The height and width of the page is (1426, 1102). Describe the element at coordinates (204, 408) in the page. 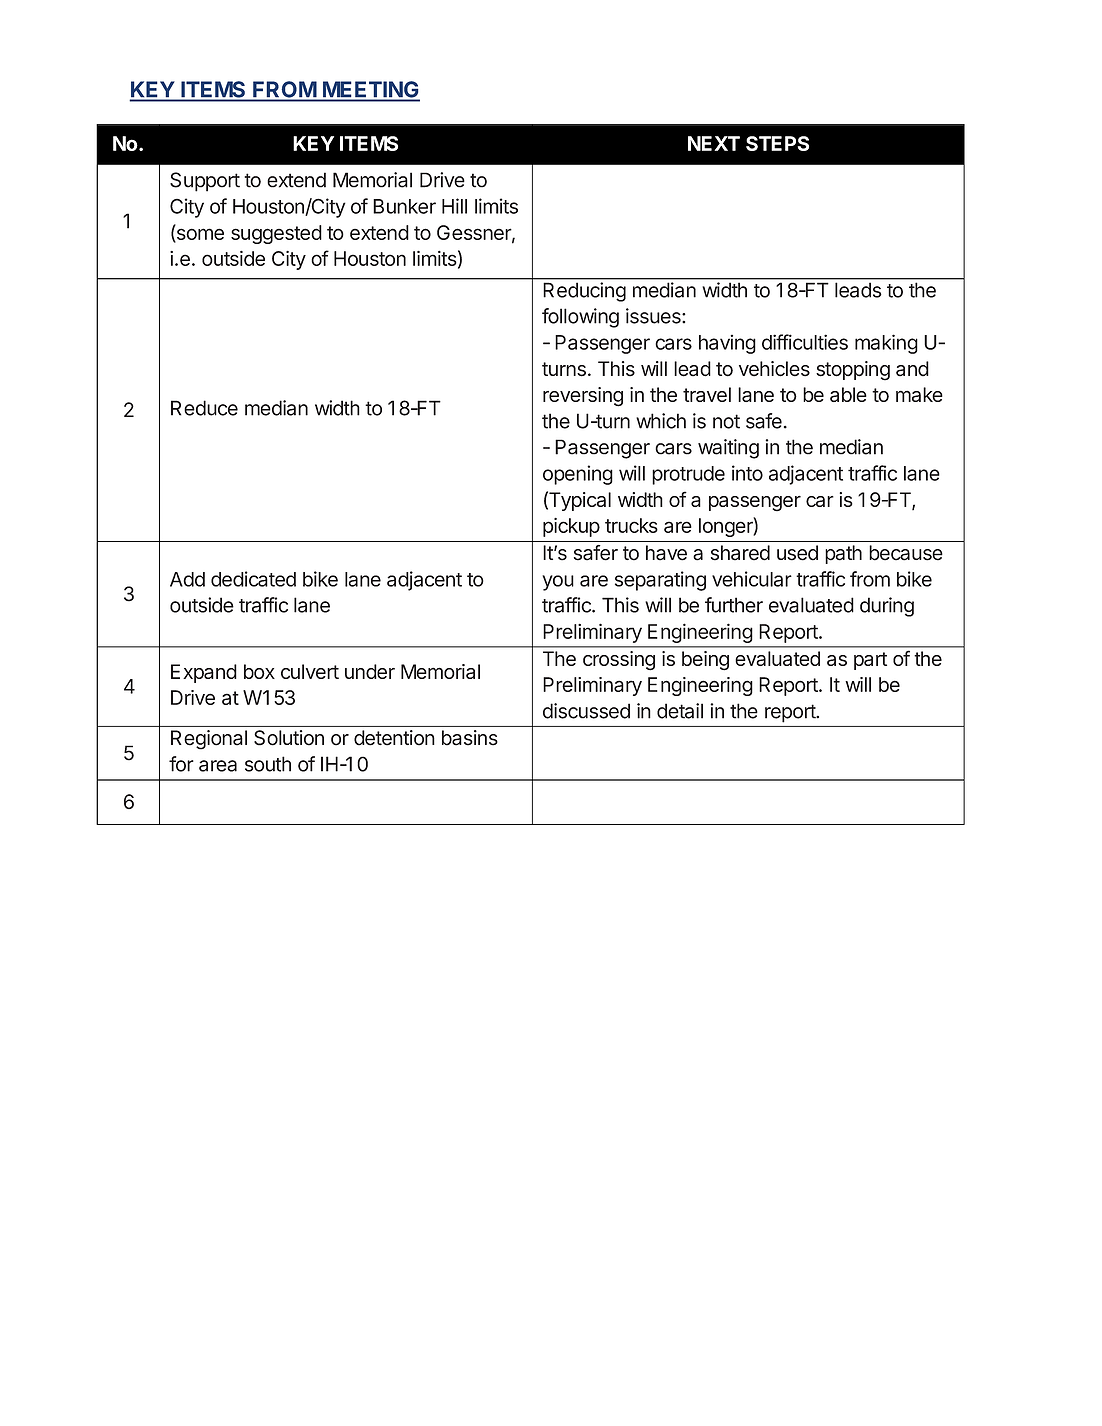

I see `Reduce` at that location.
